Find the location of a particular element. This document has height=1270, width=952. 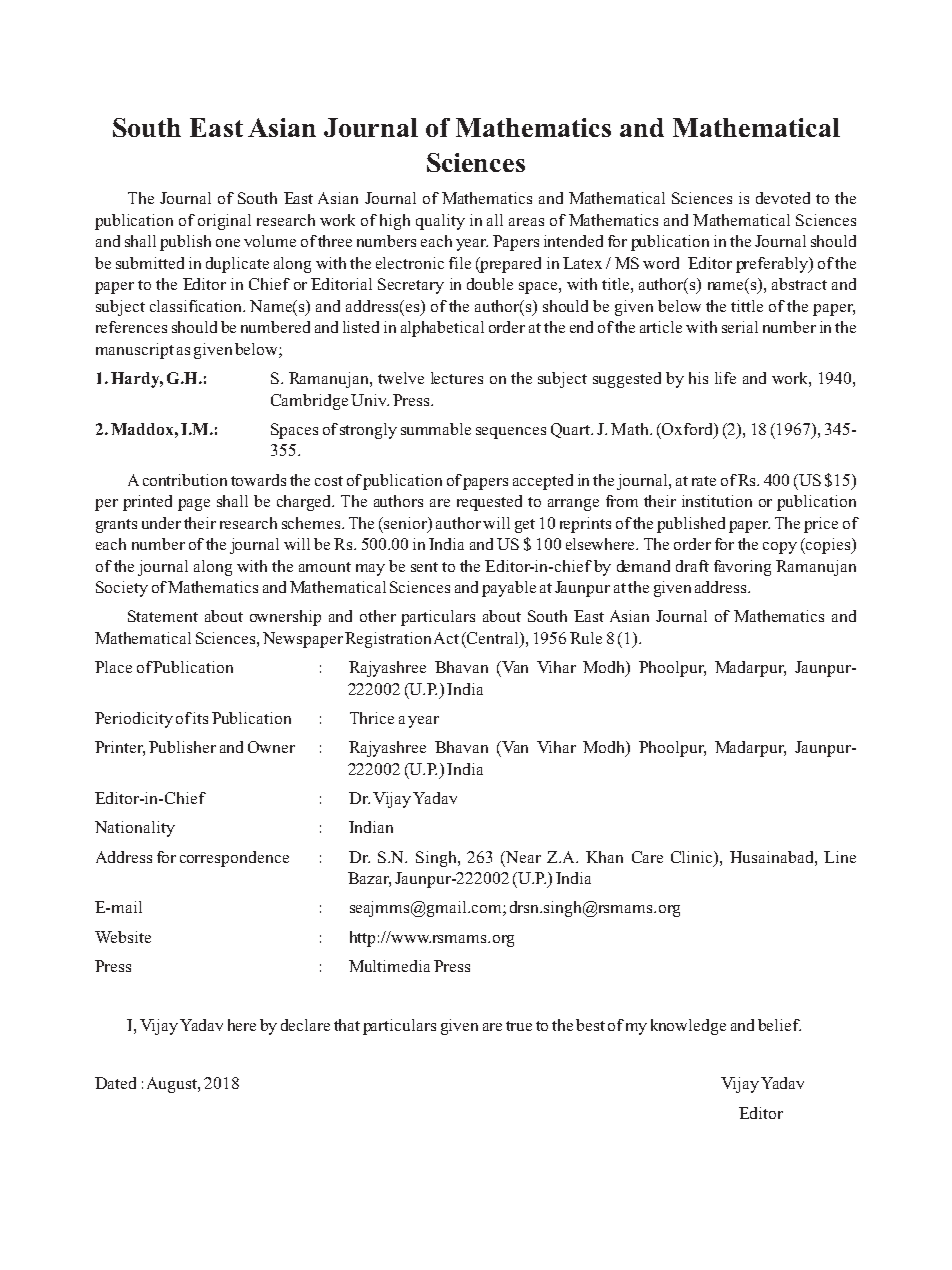

sequences is located at coordinates (511, 433).
